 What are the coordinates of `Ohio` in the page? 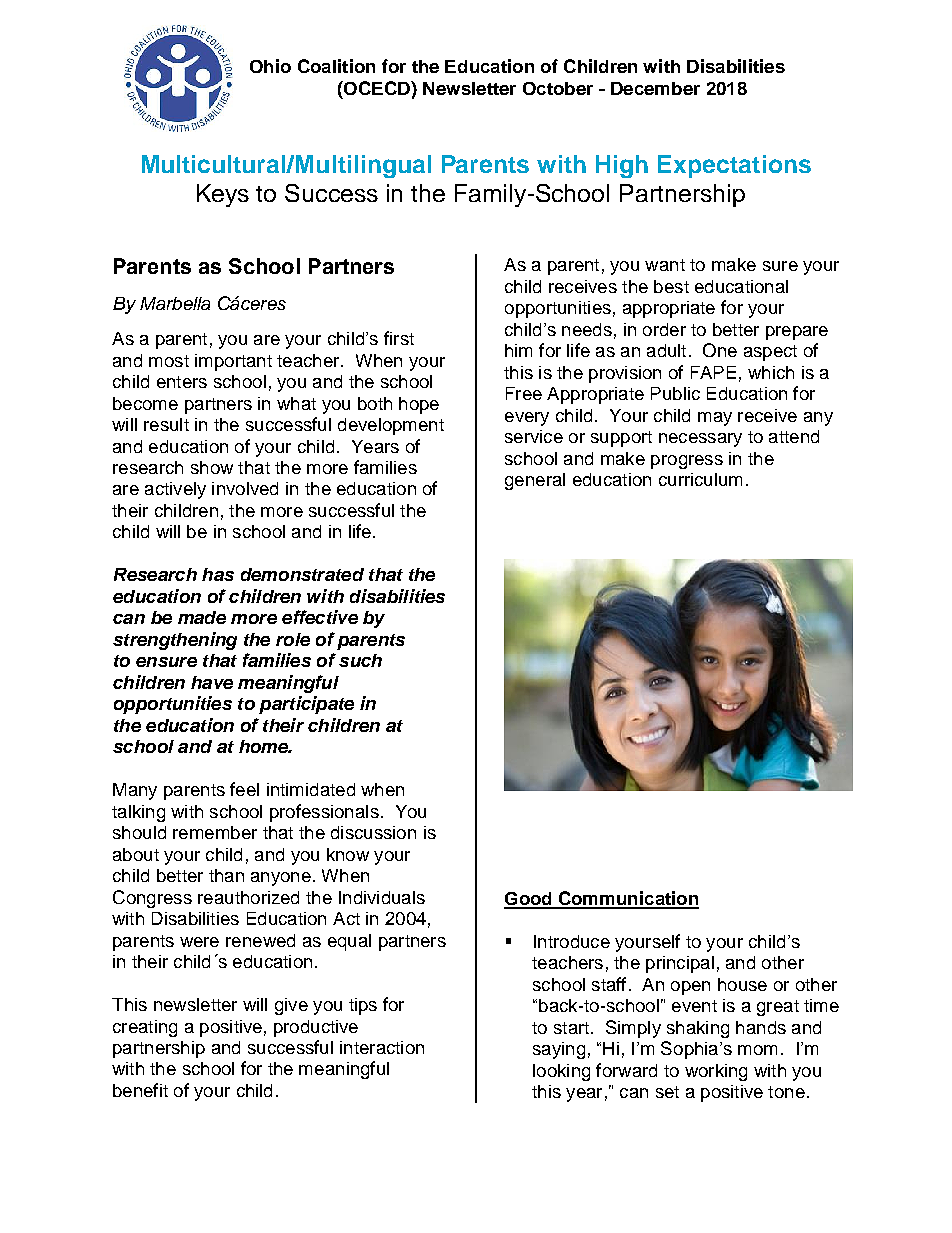 It's located at (270, 66).
